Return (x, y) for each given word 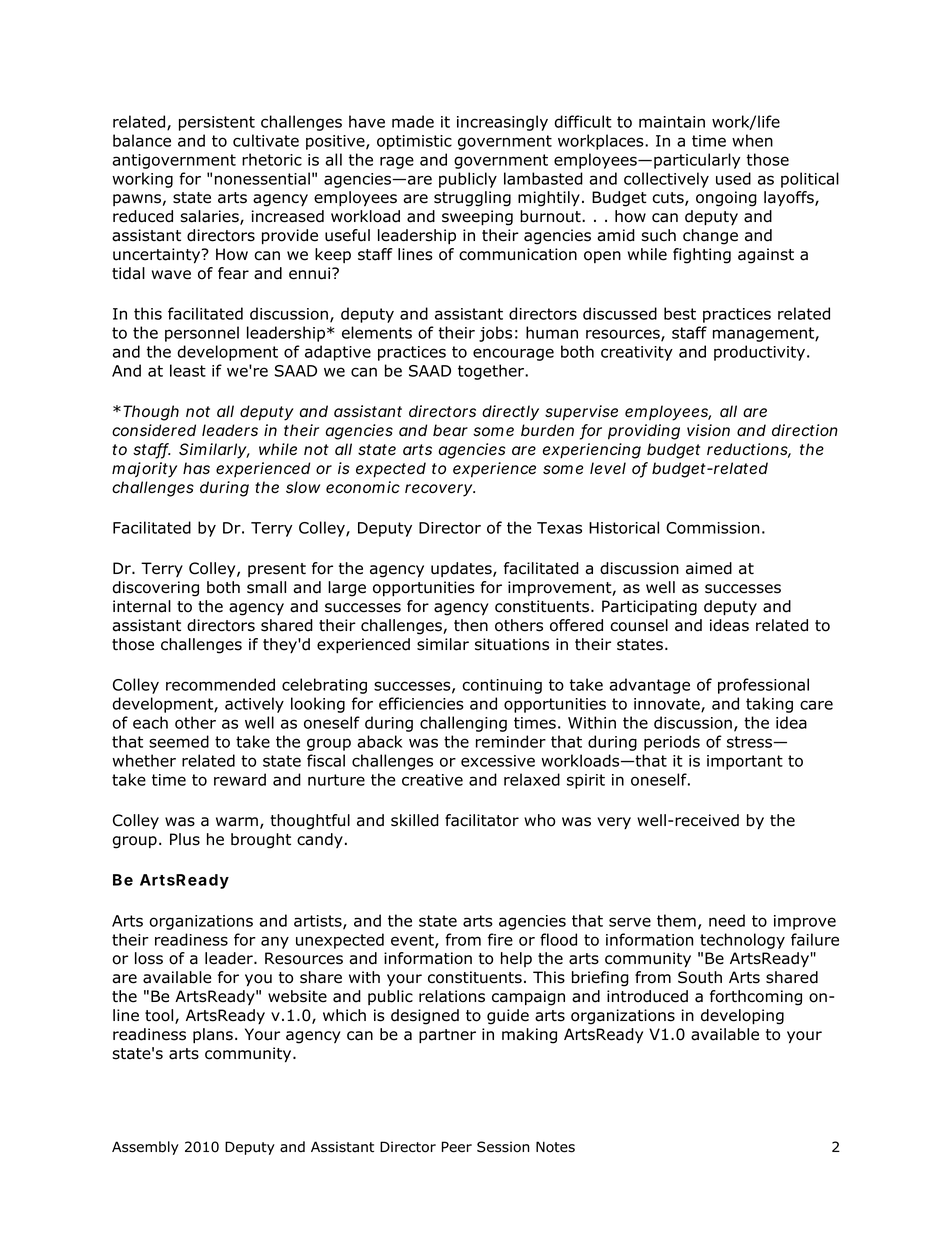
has (196, 468)
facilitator (482, 820)
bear (450, 430)
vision (708, 430)
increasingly (502, 123)
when (752, 140)
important (745, 762)
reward (240, 779)
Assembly (145, 1148)
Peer (457, 1147)
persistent (217, 123)
